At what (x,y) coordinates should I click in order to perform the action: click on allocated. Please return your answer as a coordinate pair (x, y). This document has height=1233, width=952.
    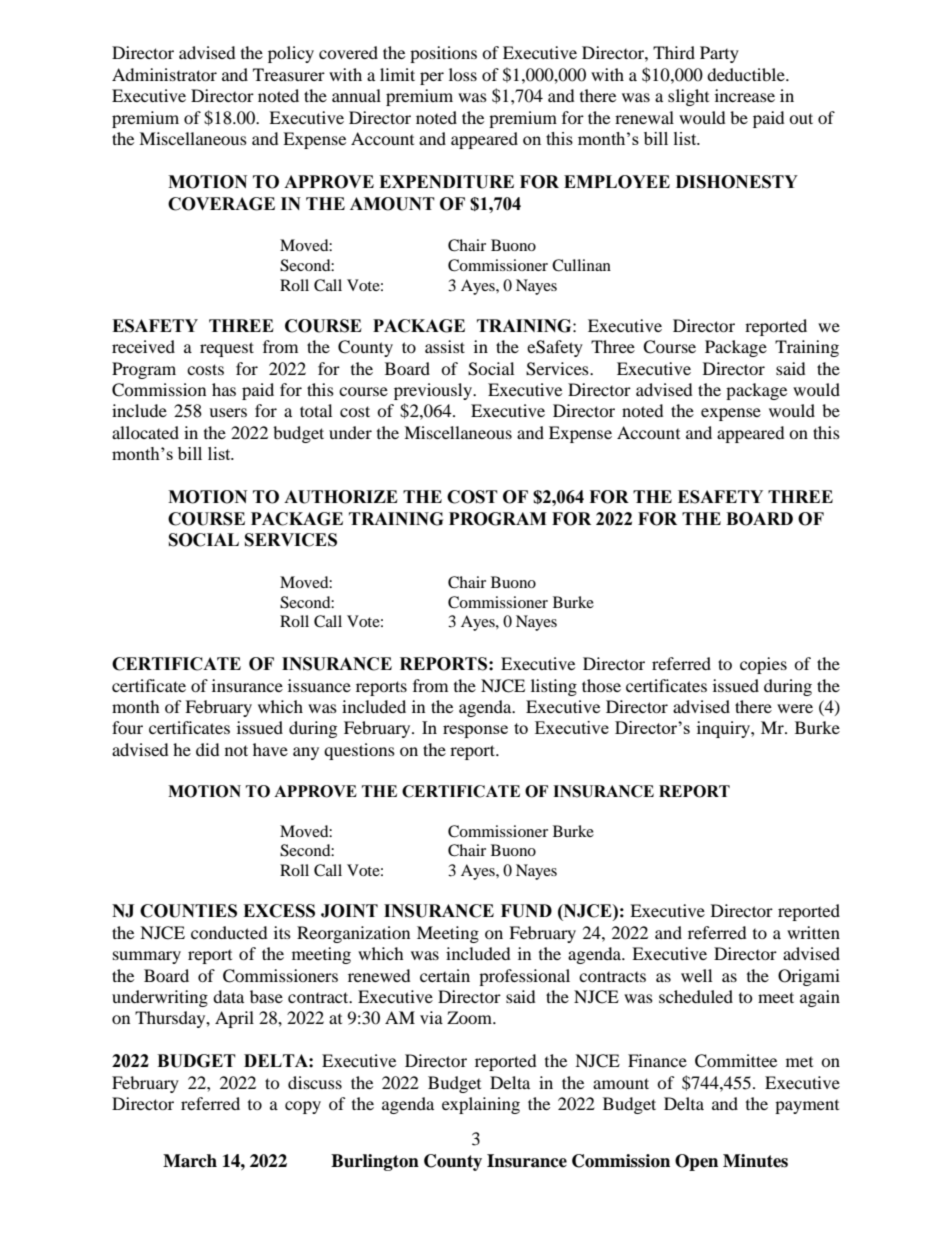
    Looking at the image, I should click on (145, 432).
